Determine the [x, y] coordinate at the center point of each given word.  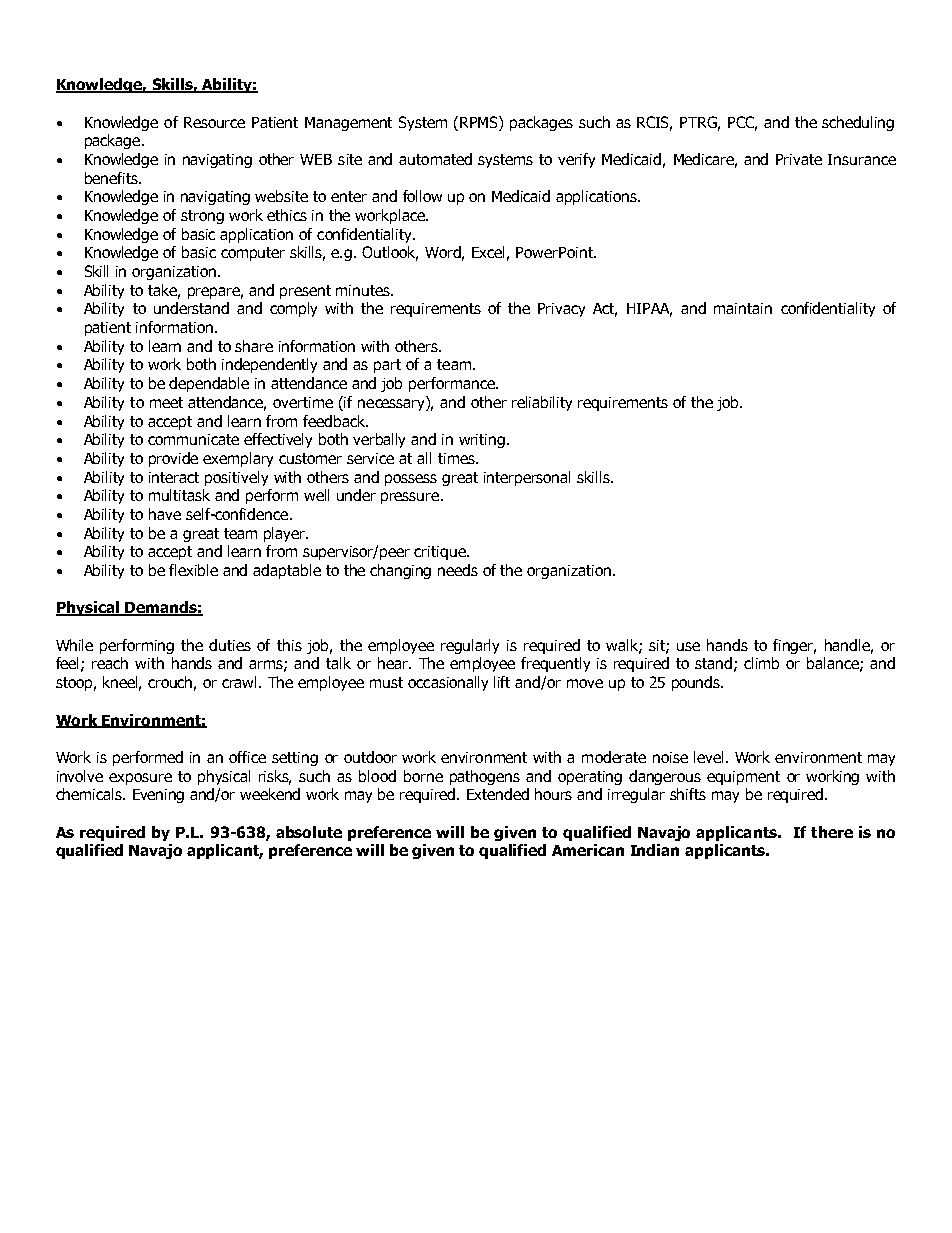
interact [174, 477]
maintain [743, 308]
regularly [470, 646]
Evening [158, 796]
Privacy [561, 310]
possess [411, 480]
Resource [214, 122]
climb [761, 663]
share [254, 346]
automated [435, 159]
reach [110, 663]
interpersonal [527, 478]
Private [799, 159]
